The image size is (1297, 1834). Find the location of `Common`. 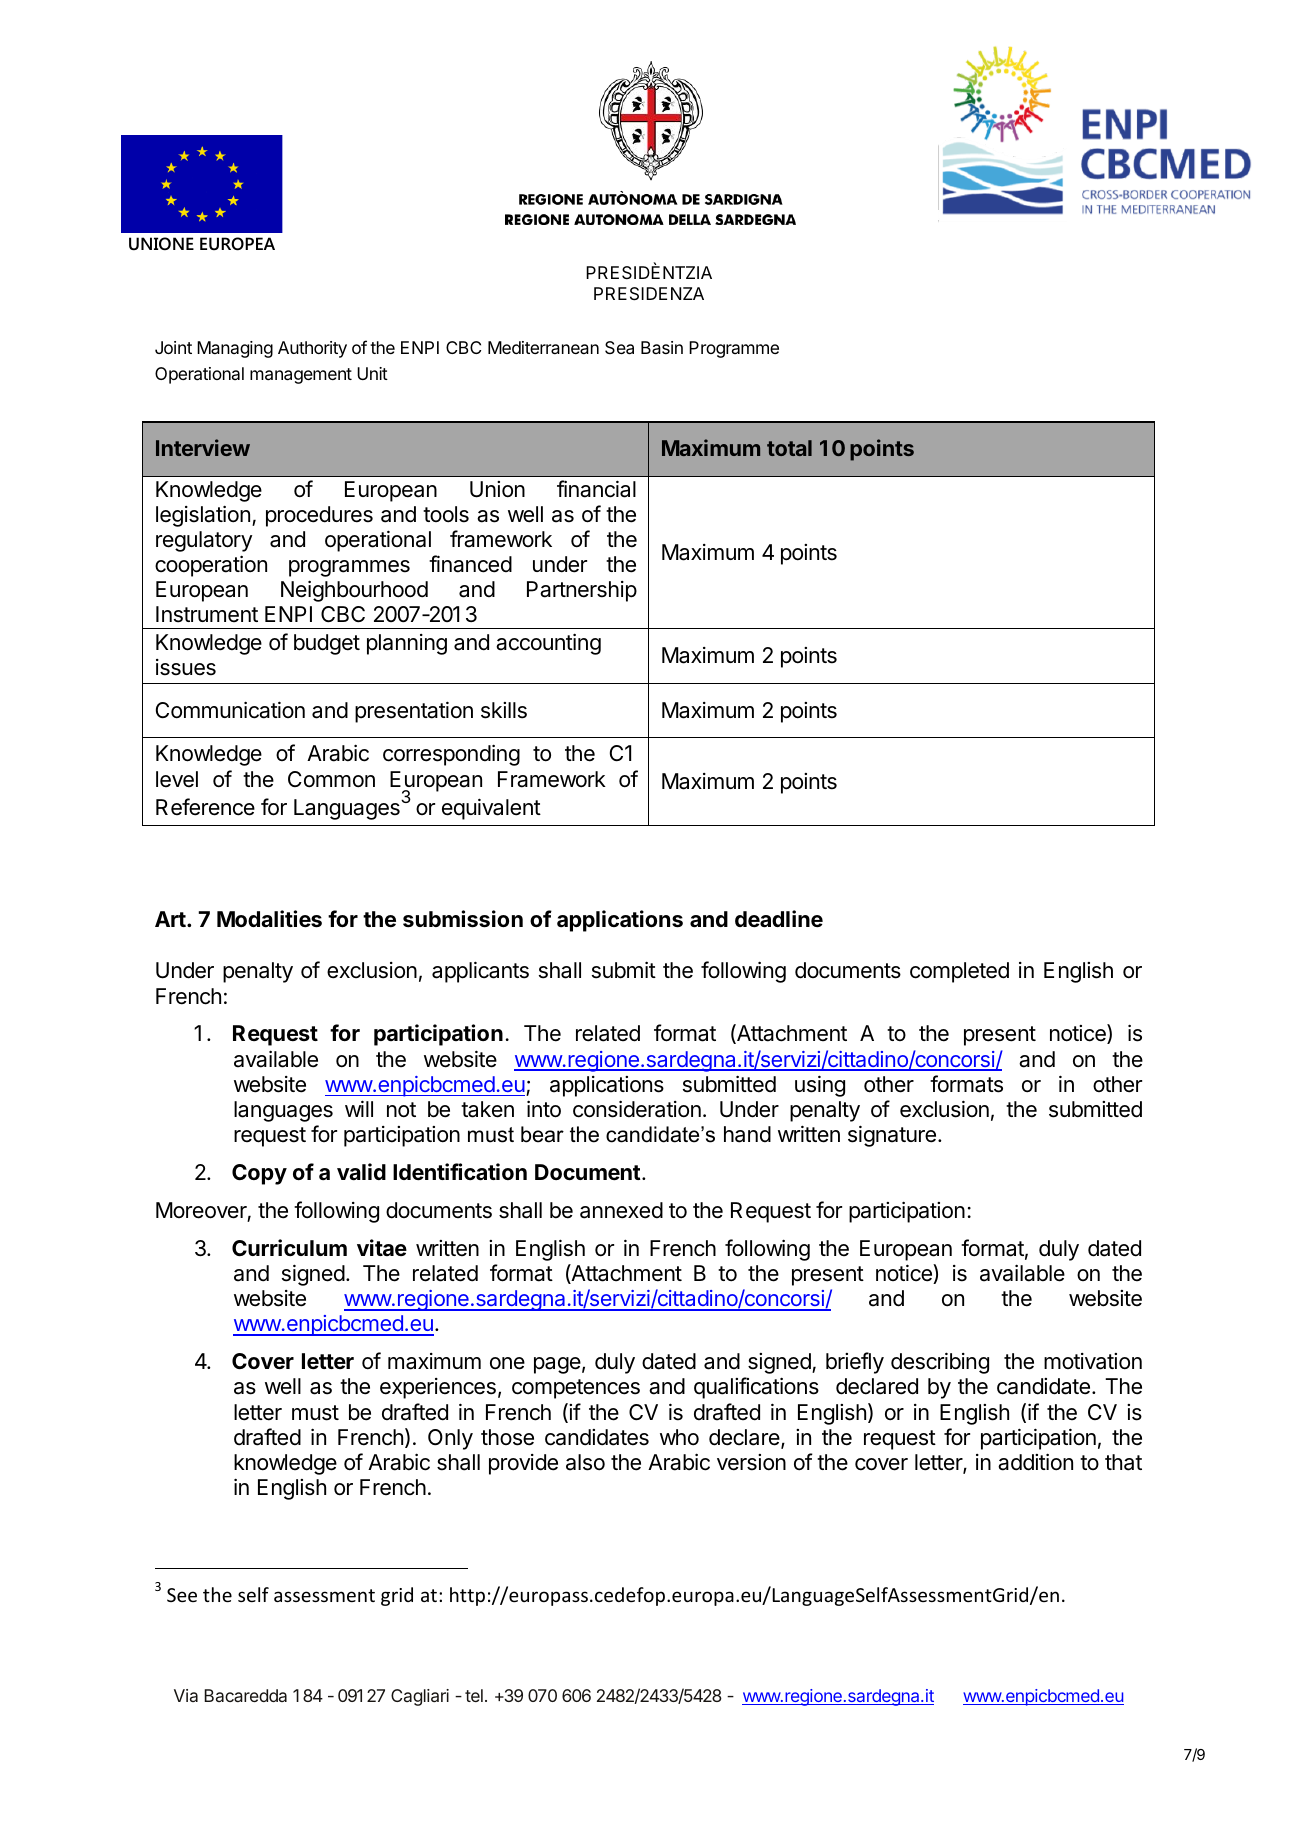

Common is located at coordinates (331, 779).
